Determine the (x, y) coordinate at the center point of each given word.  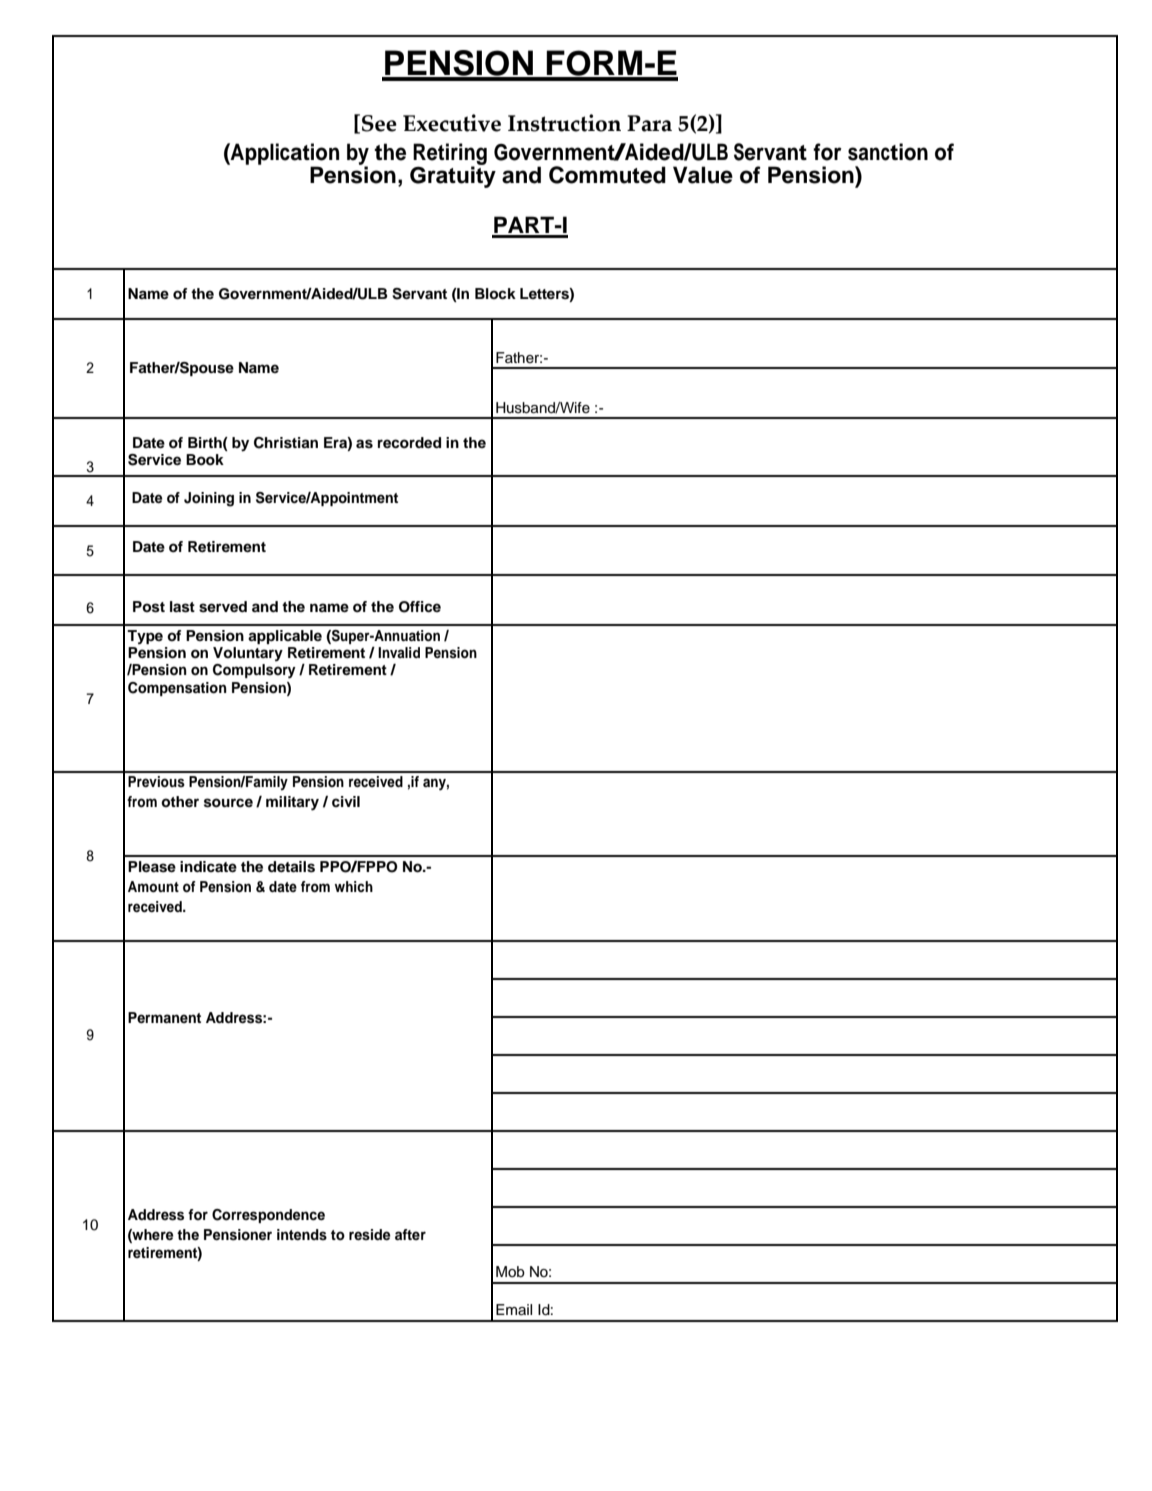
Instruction (564, 123)
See (379, 123)
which (353, 886)
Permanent (164, 1017)
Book (205, 460)
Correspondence (268, 1216)
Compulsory (254, 671)
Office (420, 607)
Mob (510, 1271)
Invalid (399, 652)
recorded (409, 443)
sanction (888, 152)
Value (703, 175)
